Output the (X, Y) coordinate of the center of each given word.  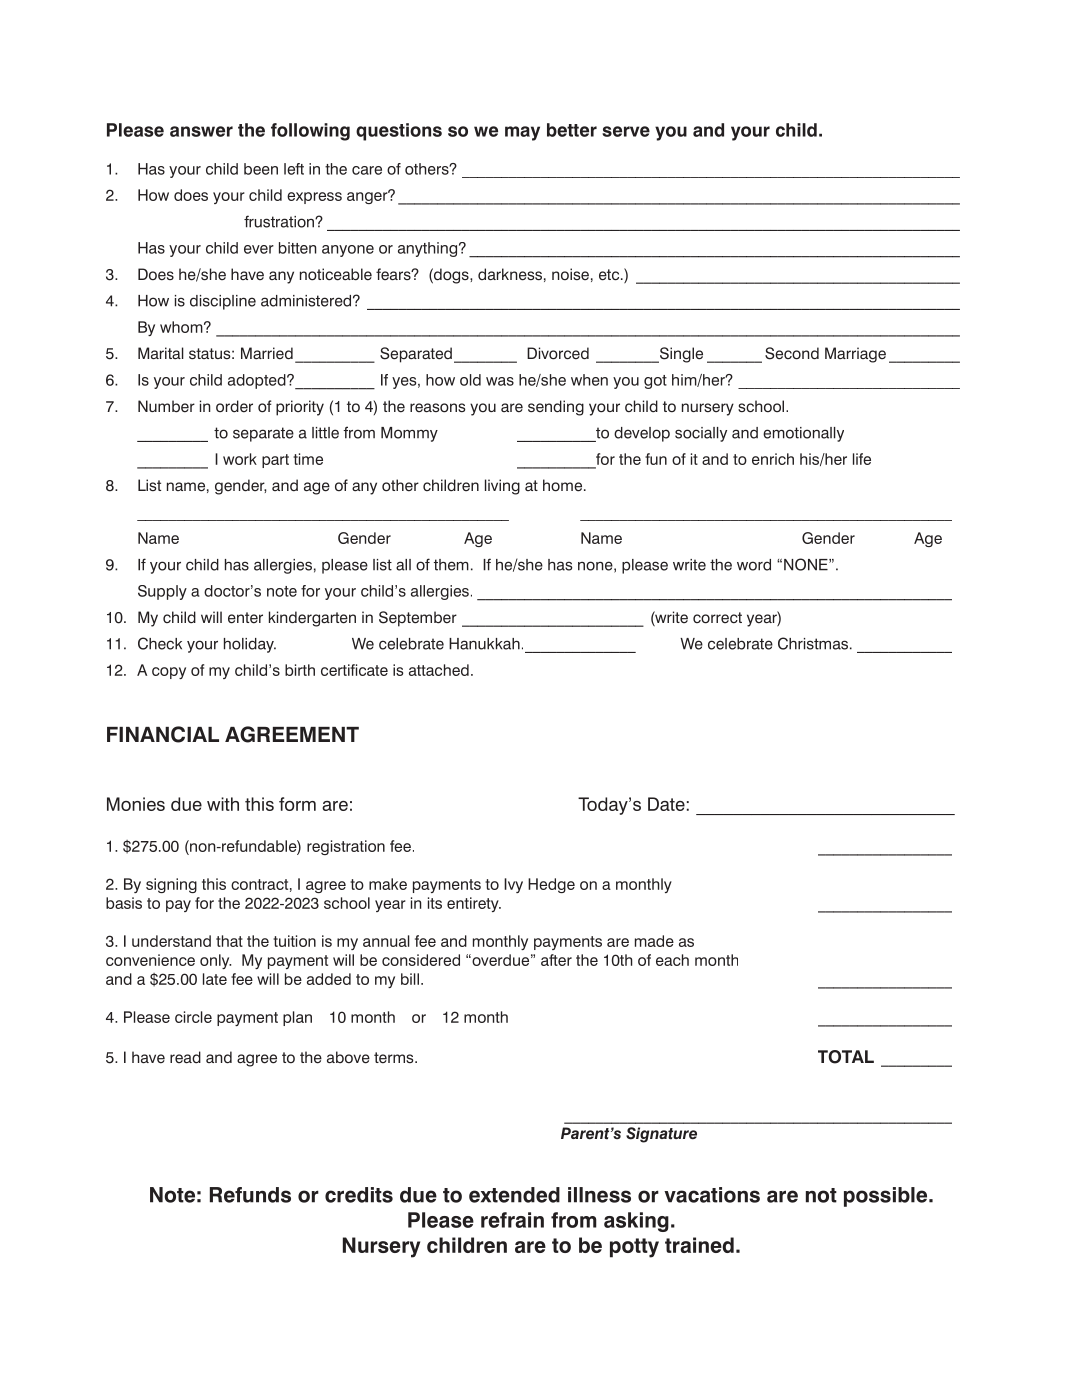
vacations (712, 1195)
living (502, 487)
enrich (773, 459)
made (654, 941)
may (522, 133)
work (240, 459)
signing (171, 885)
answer (201, 131)
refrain (512, 1220)
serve (626, 131)
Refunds (250, 1195)
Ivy (513, 885)
